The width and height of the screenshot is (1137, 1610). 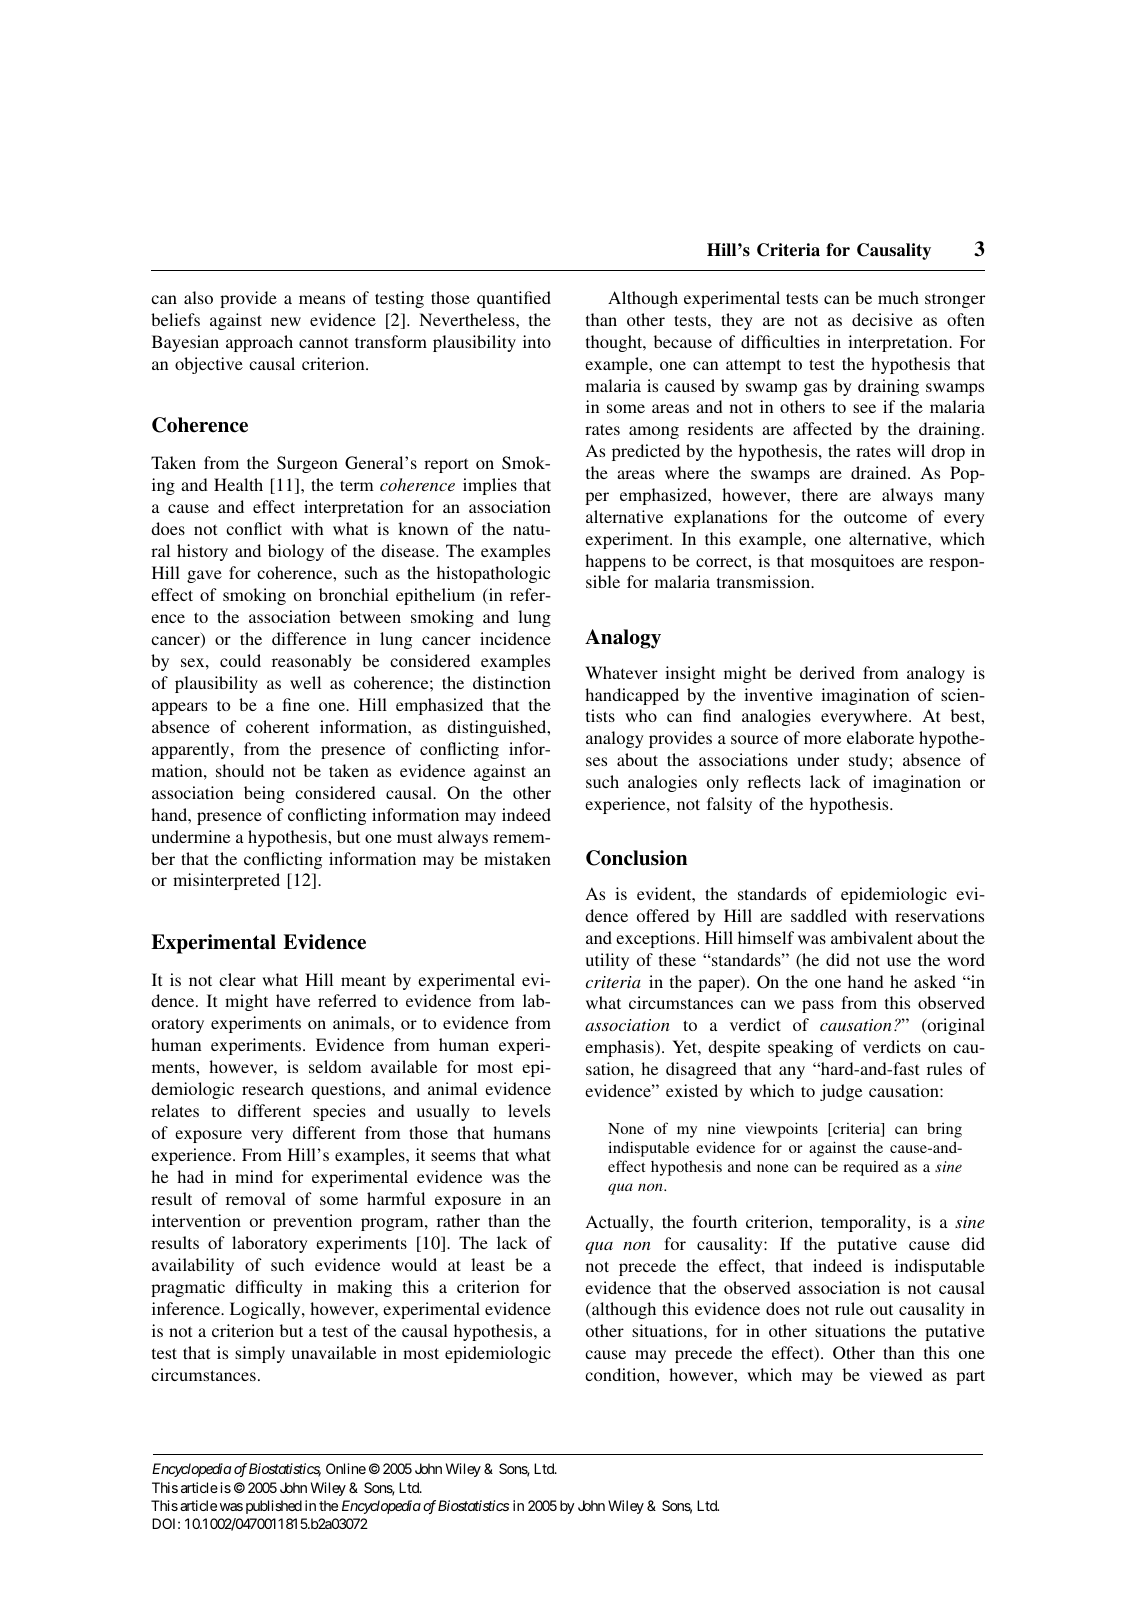 What do you see at coordinates (607, 961) in the screenshot?
I see `utility` at bounding box center [607, 961].
